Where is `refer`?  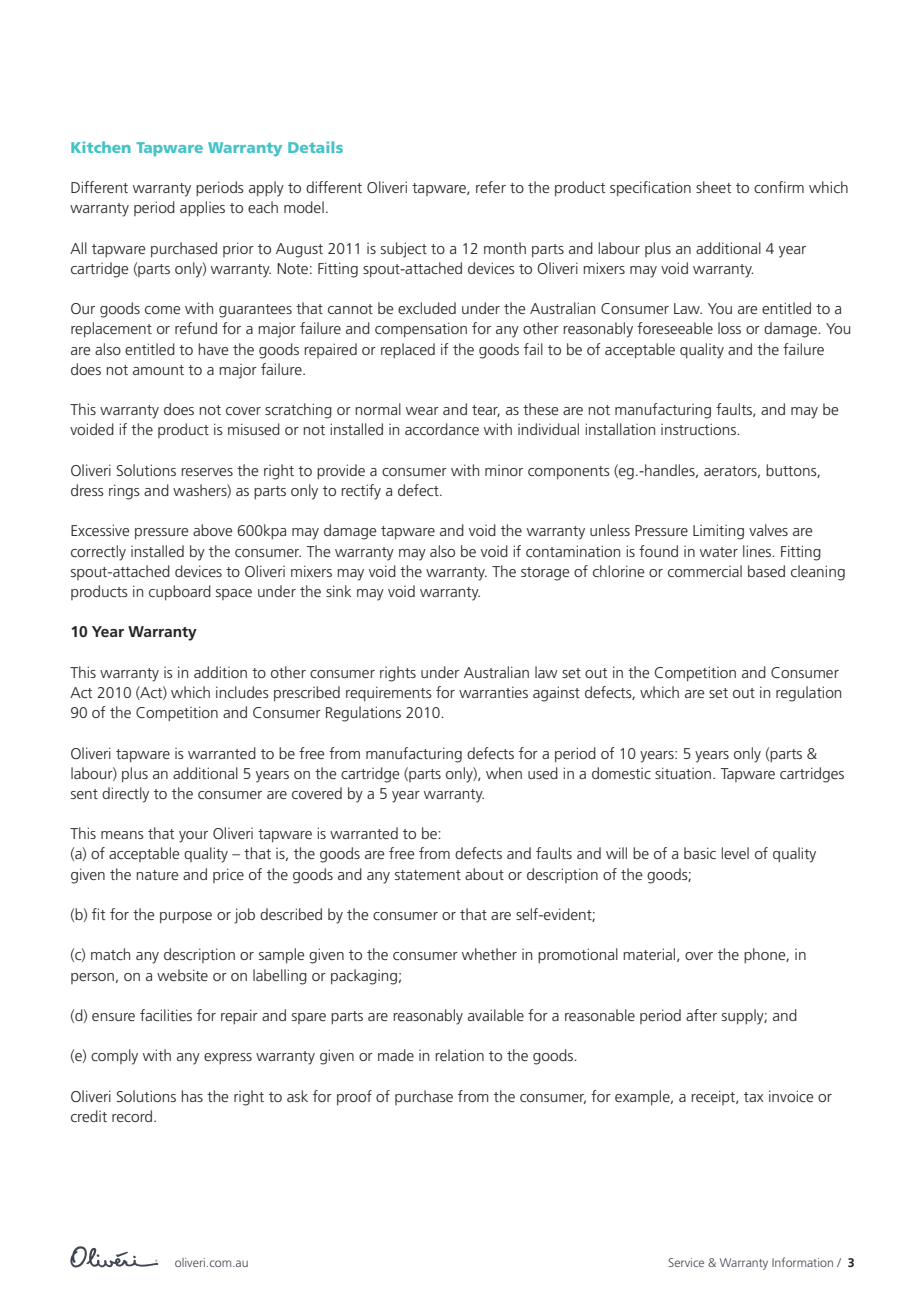 refer is located at coordinates (491, 187).
